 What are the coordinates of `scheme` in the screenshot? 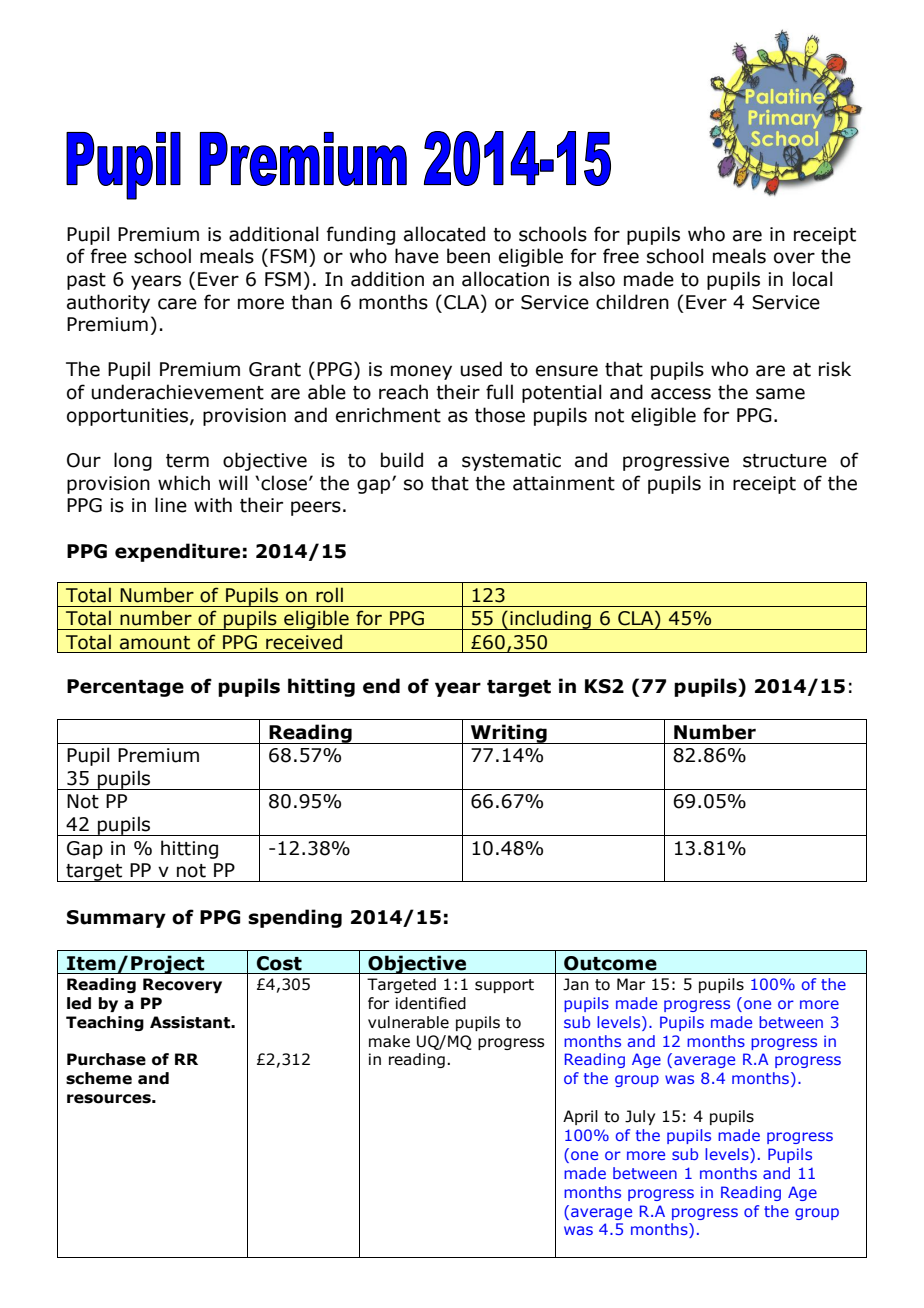 It's located at (99, 1078).
